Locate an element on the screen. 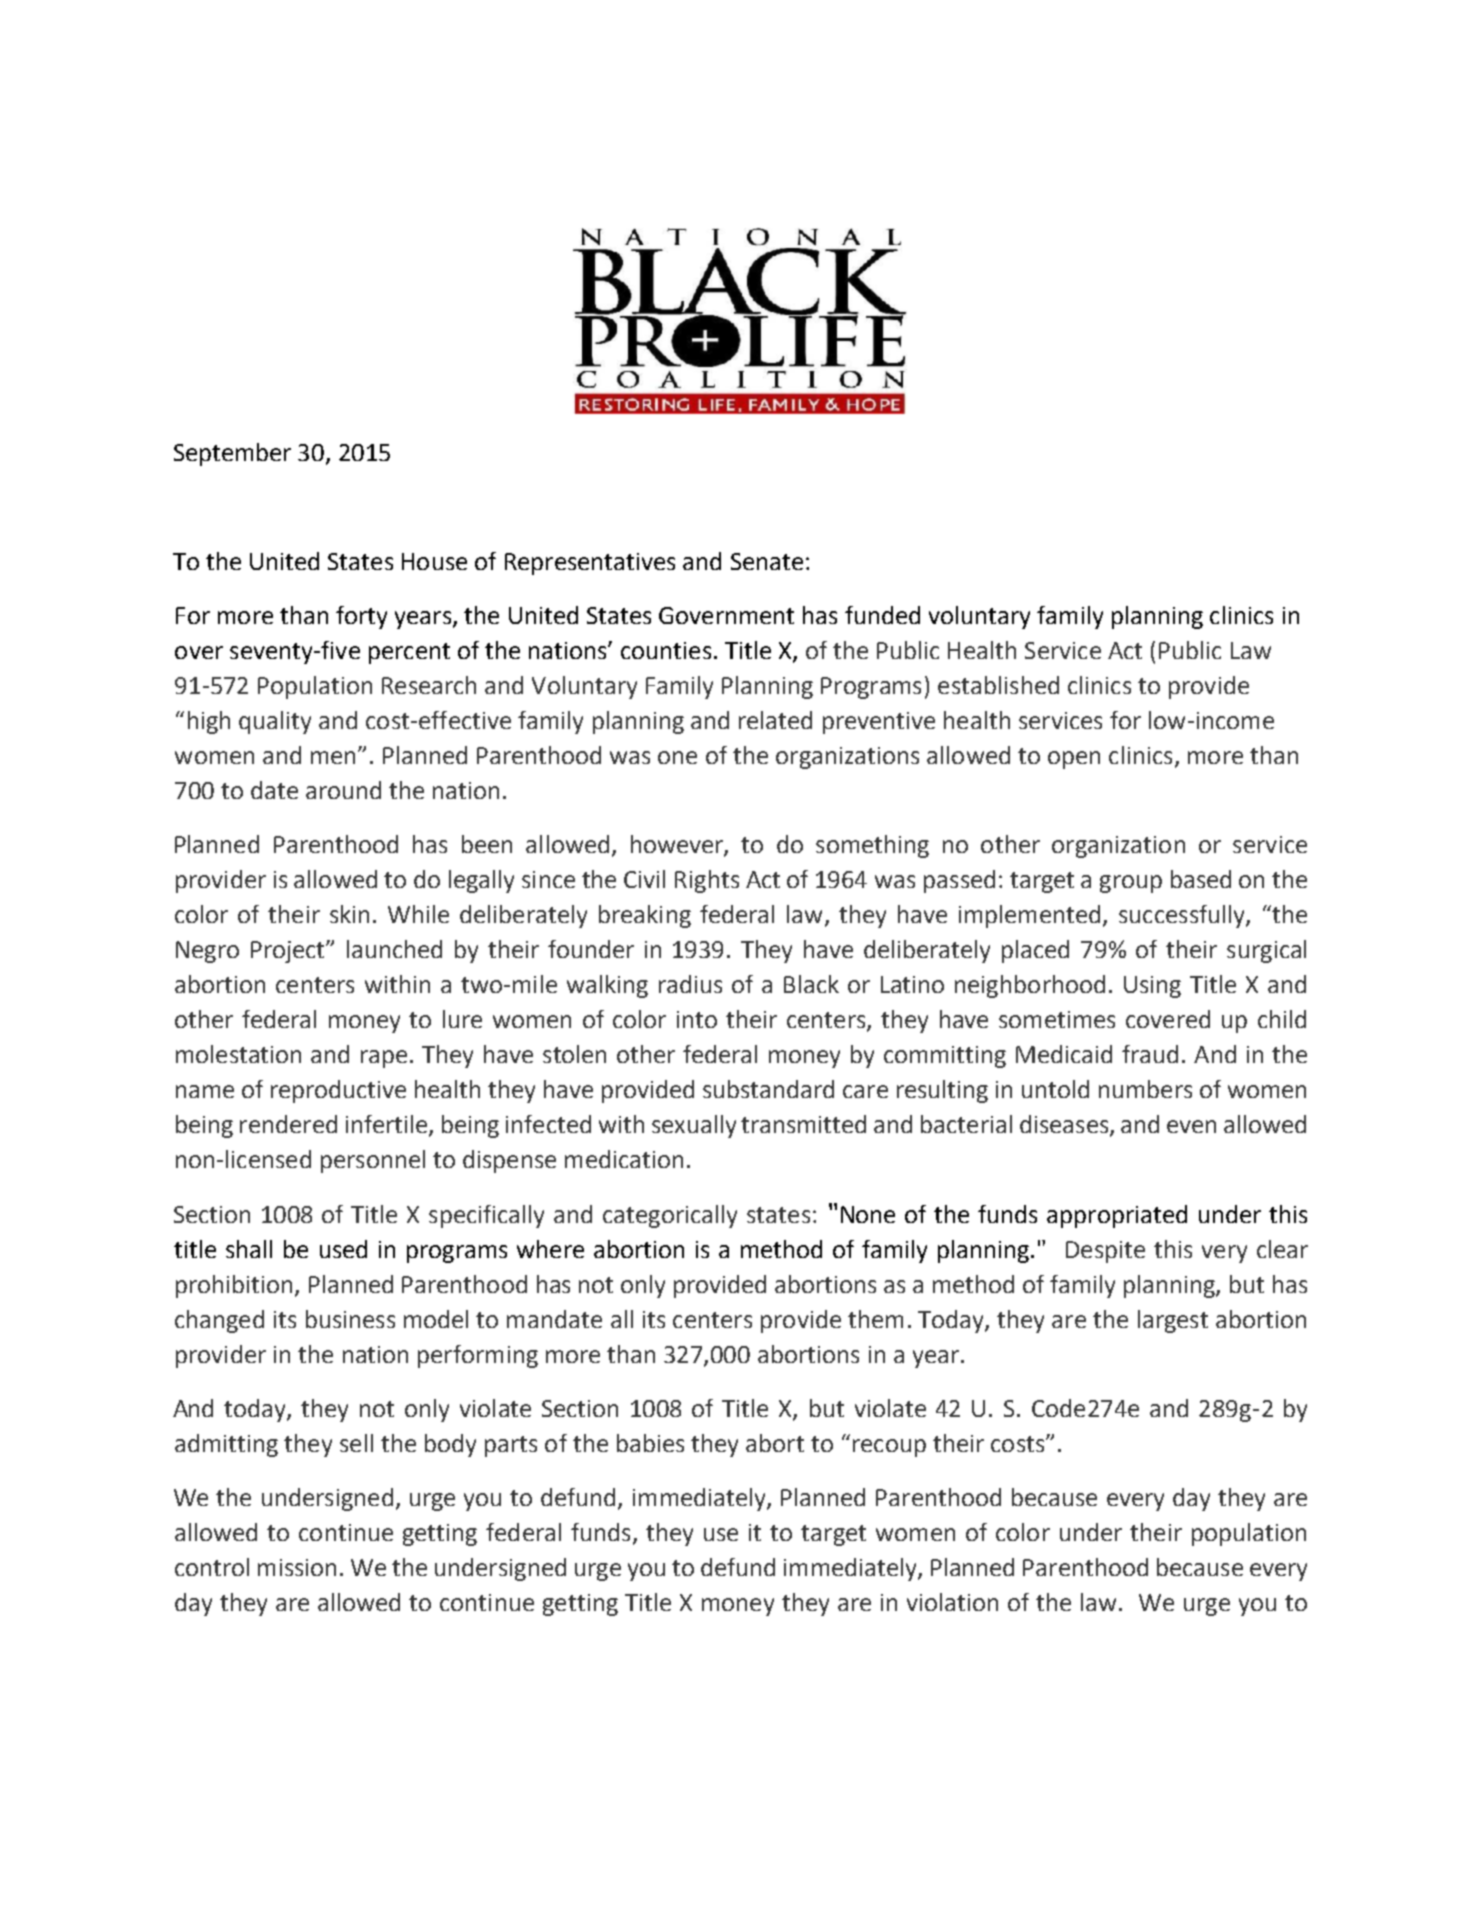 Image resolution: width=1482 pixels, height=1917 pixels. fraud is located at coordinates (1150, 1054).
